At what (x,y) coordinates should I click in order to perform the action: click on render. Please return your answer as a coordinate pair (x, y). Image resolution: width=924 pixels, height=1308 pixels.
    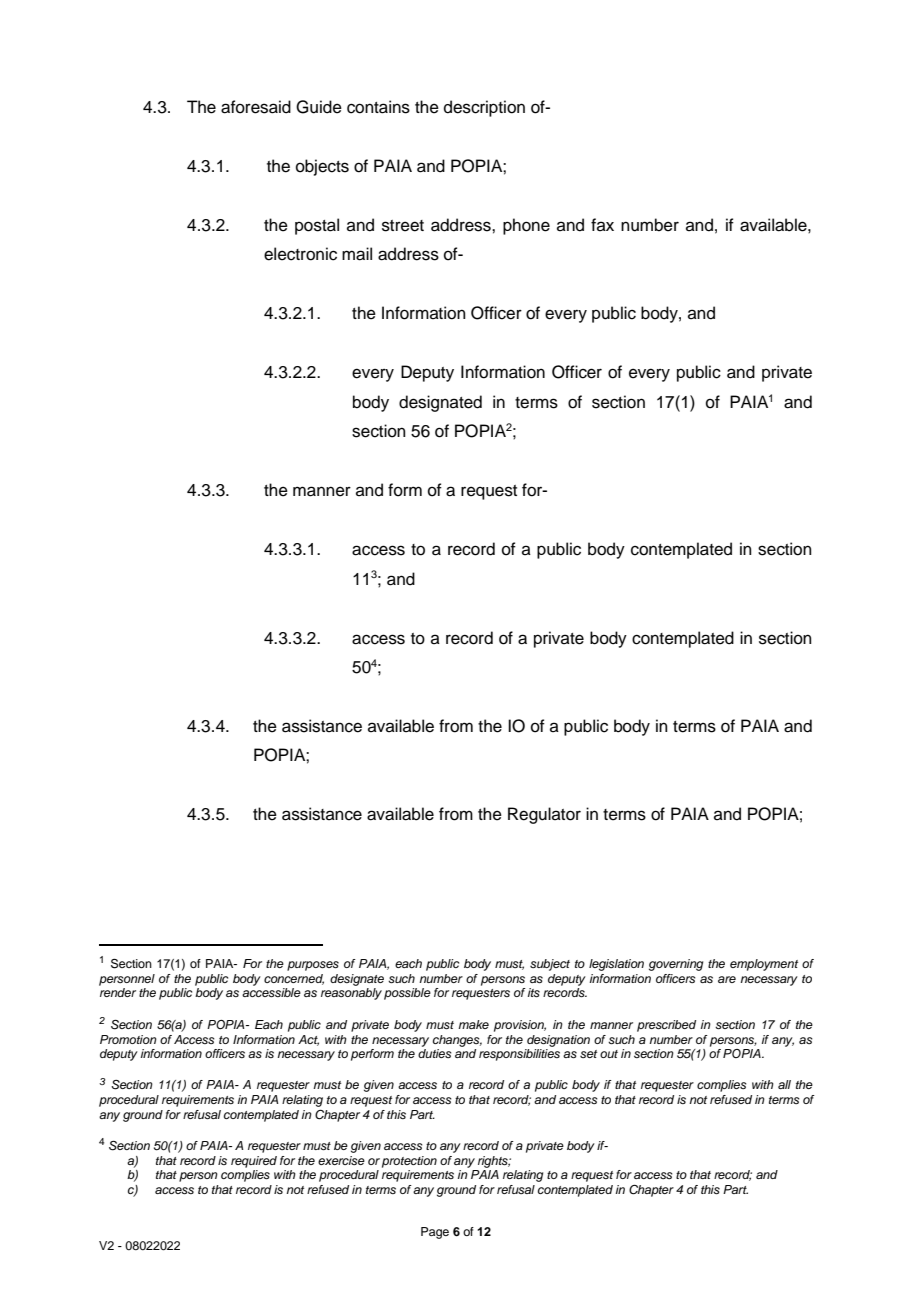
    Looking at the image, I should click on (118, 992).
